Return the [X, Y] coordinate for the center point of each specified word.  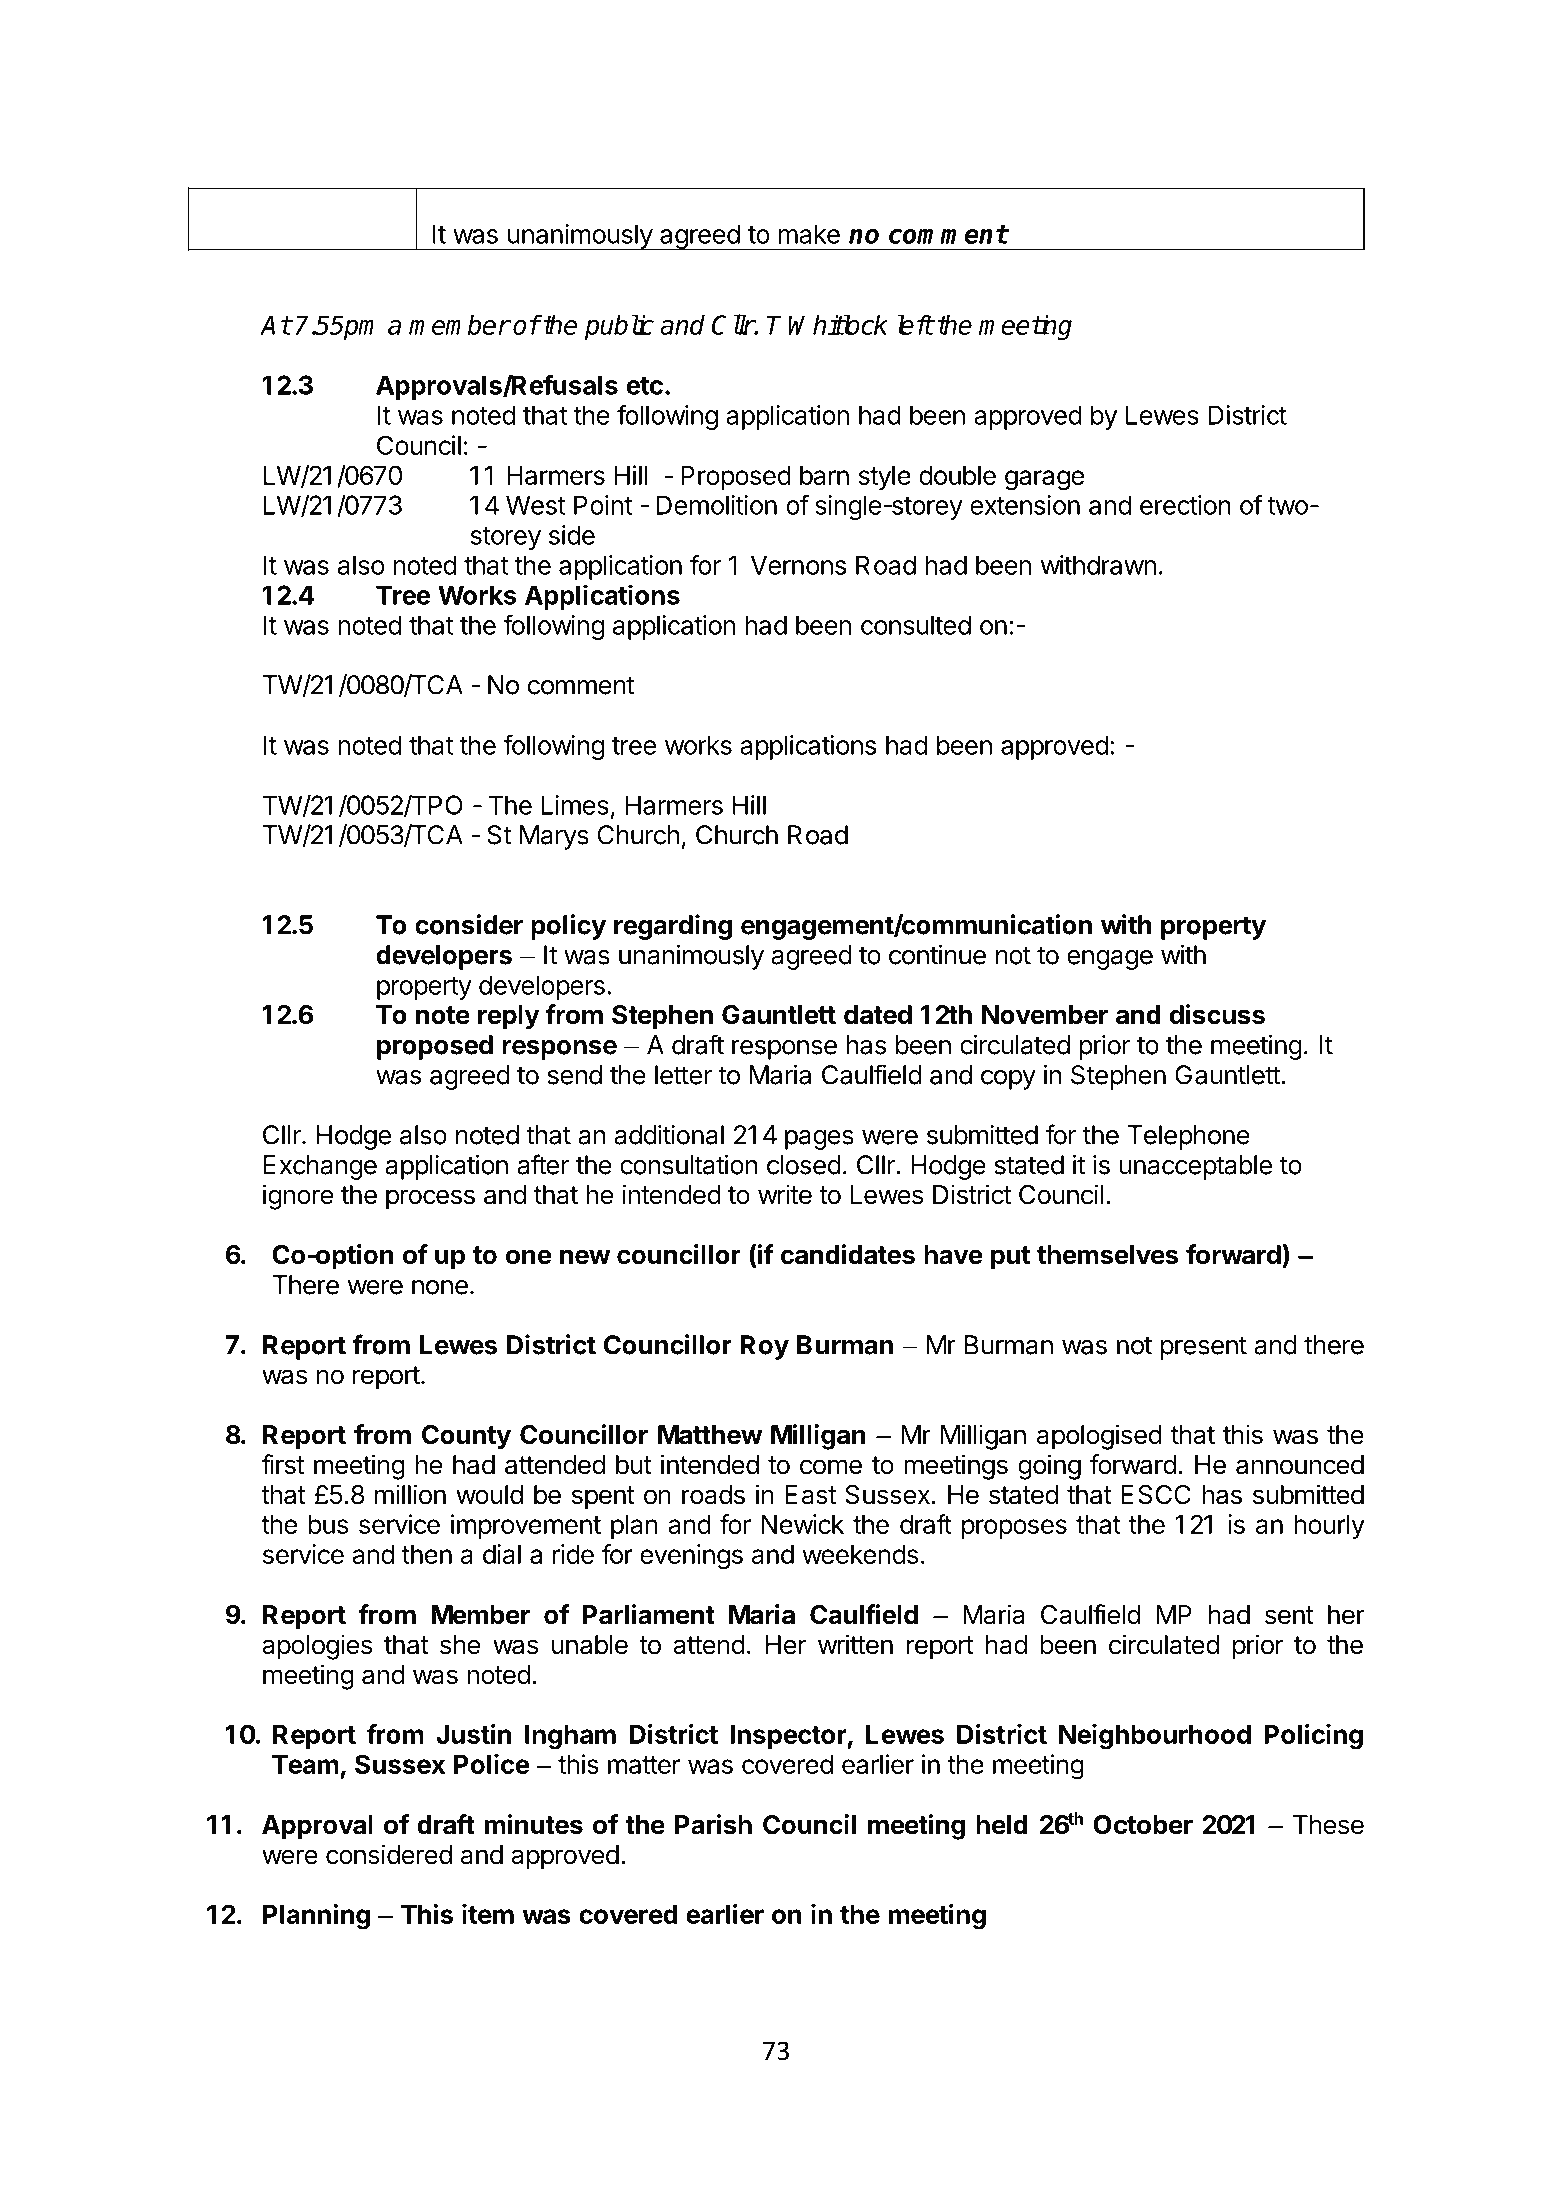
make [809, 234]
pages [819, 1140]
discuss [1217, 1014]
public [619, 327]
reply [509, 1017]
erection [1185, 505]
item [488, 1914]
